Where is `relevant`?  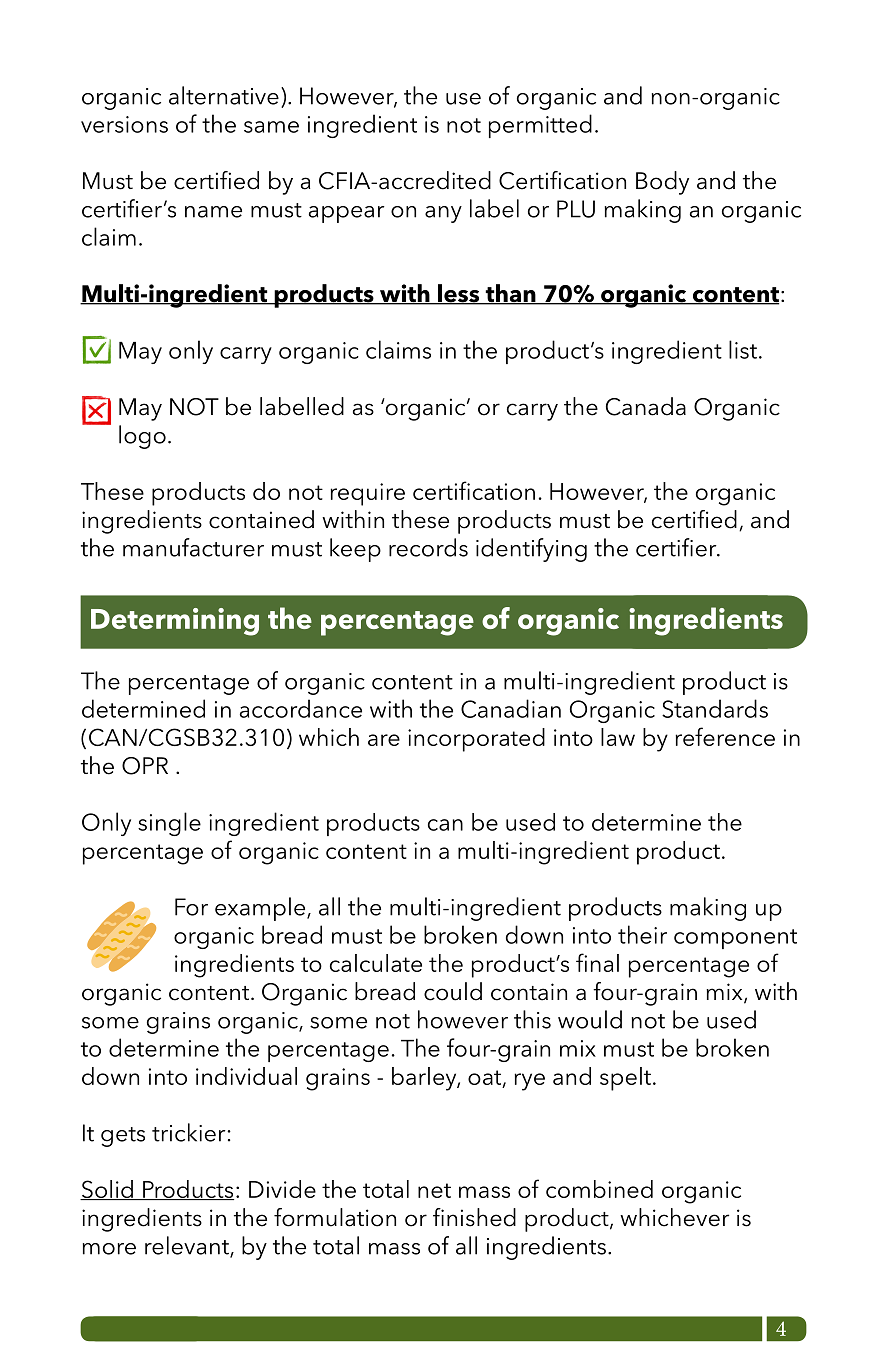
relevant is located at coordinates (188, 1246).
